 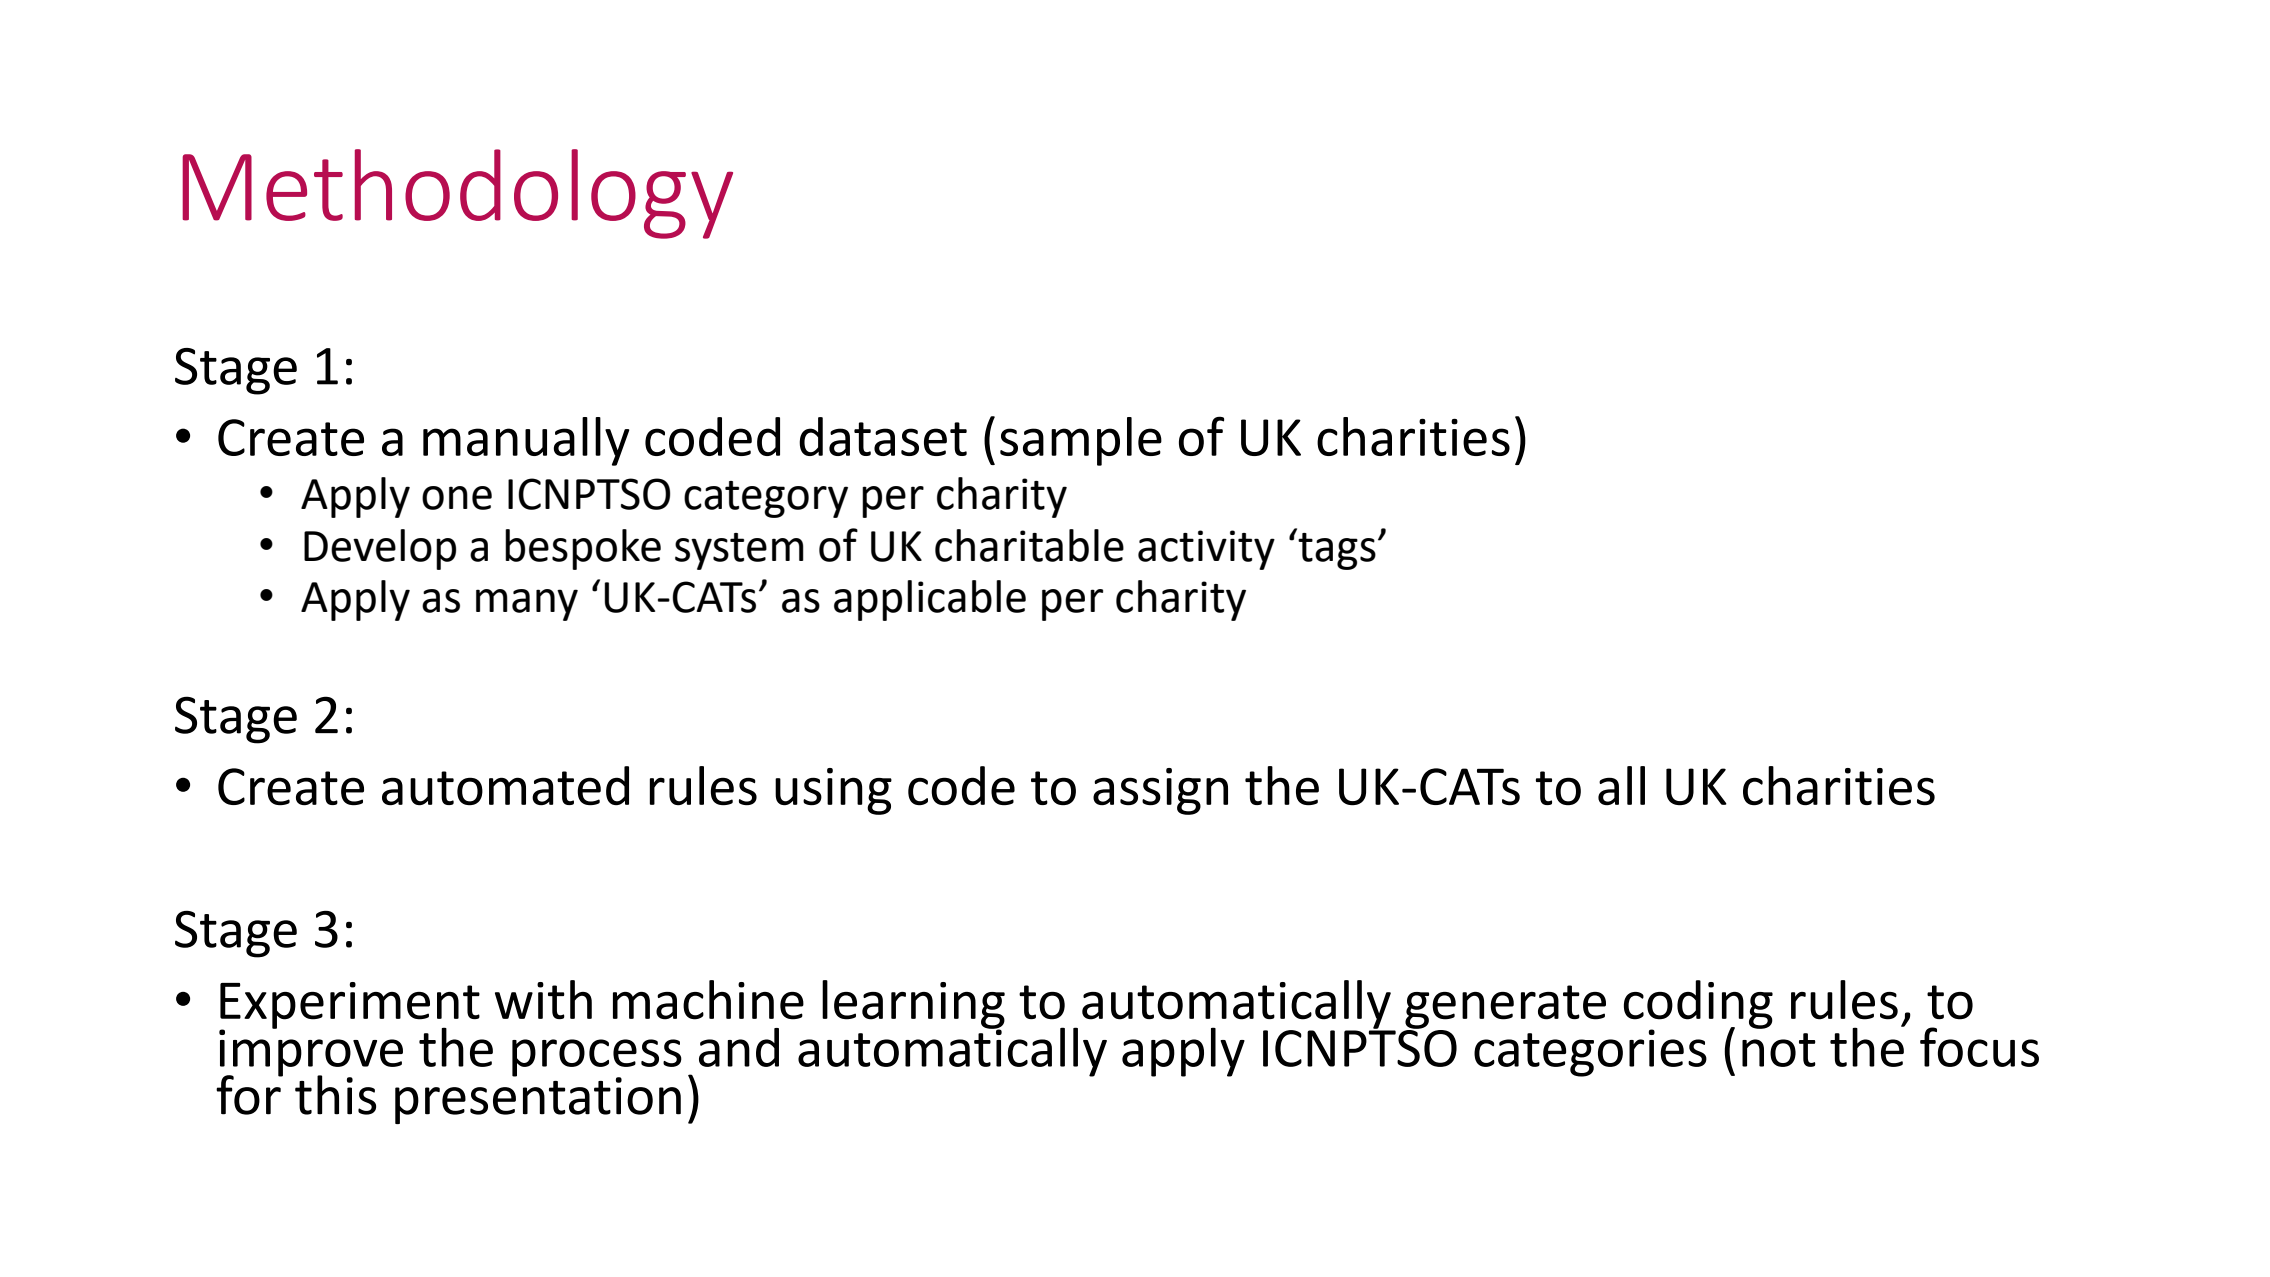 I want to click on category, so click(x=766, y=499).
